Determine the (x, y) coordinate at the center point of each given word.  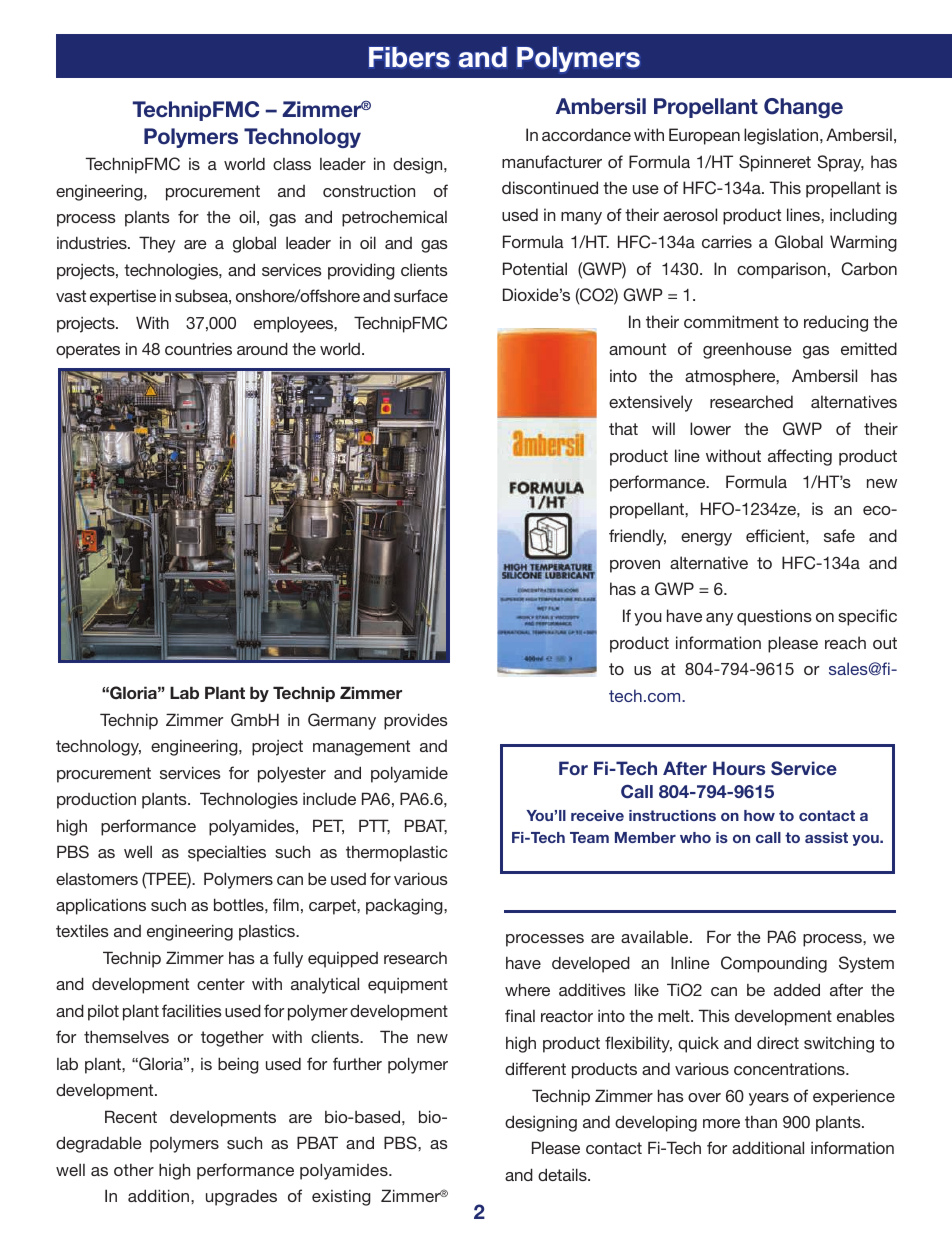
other (134, 1170)
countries (198, 348)
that (623, 428)
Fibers (409, 57)
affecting (800, 457)
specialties (227, 853)
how (759, 815)
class (292, 164)
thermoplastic (397, 853)
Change (803, 108)
